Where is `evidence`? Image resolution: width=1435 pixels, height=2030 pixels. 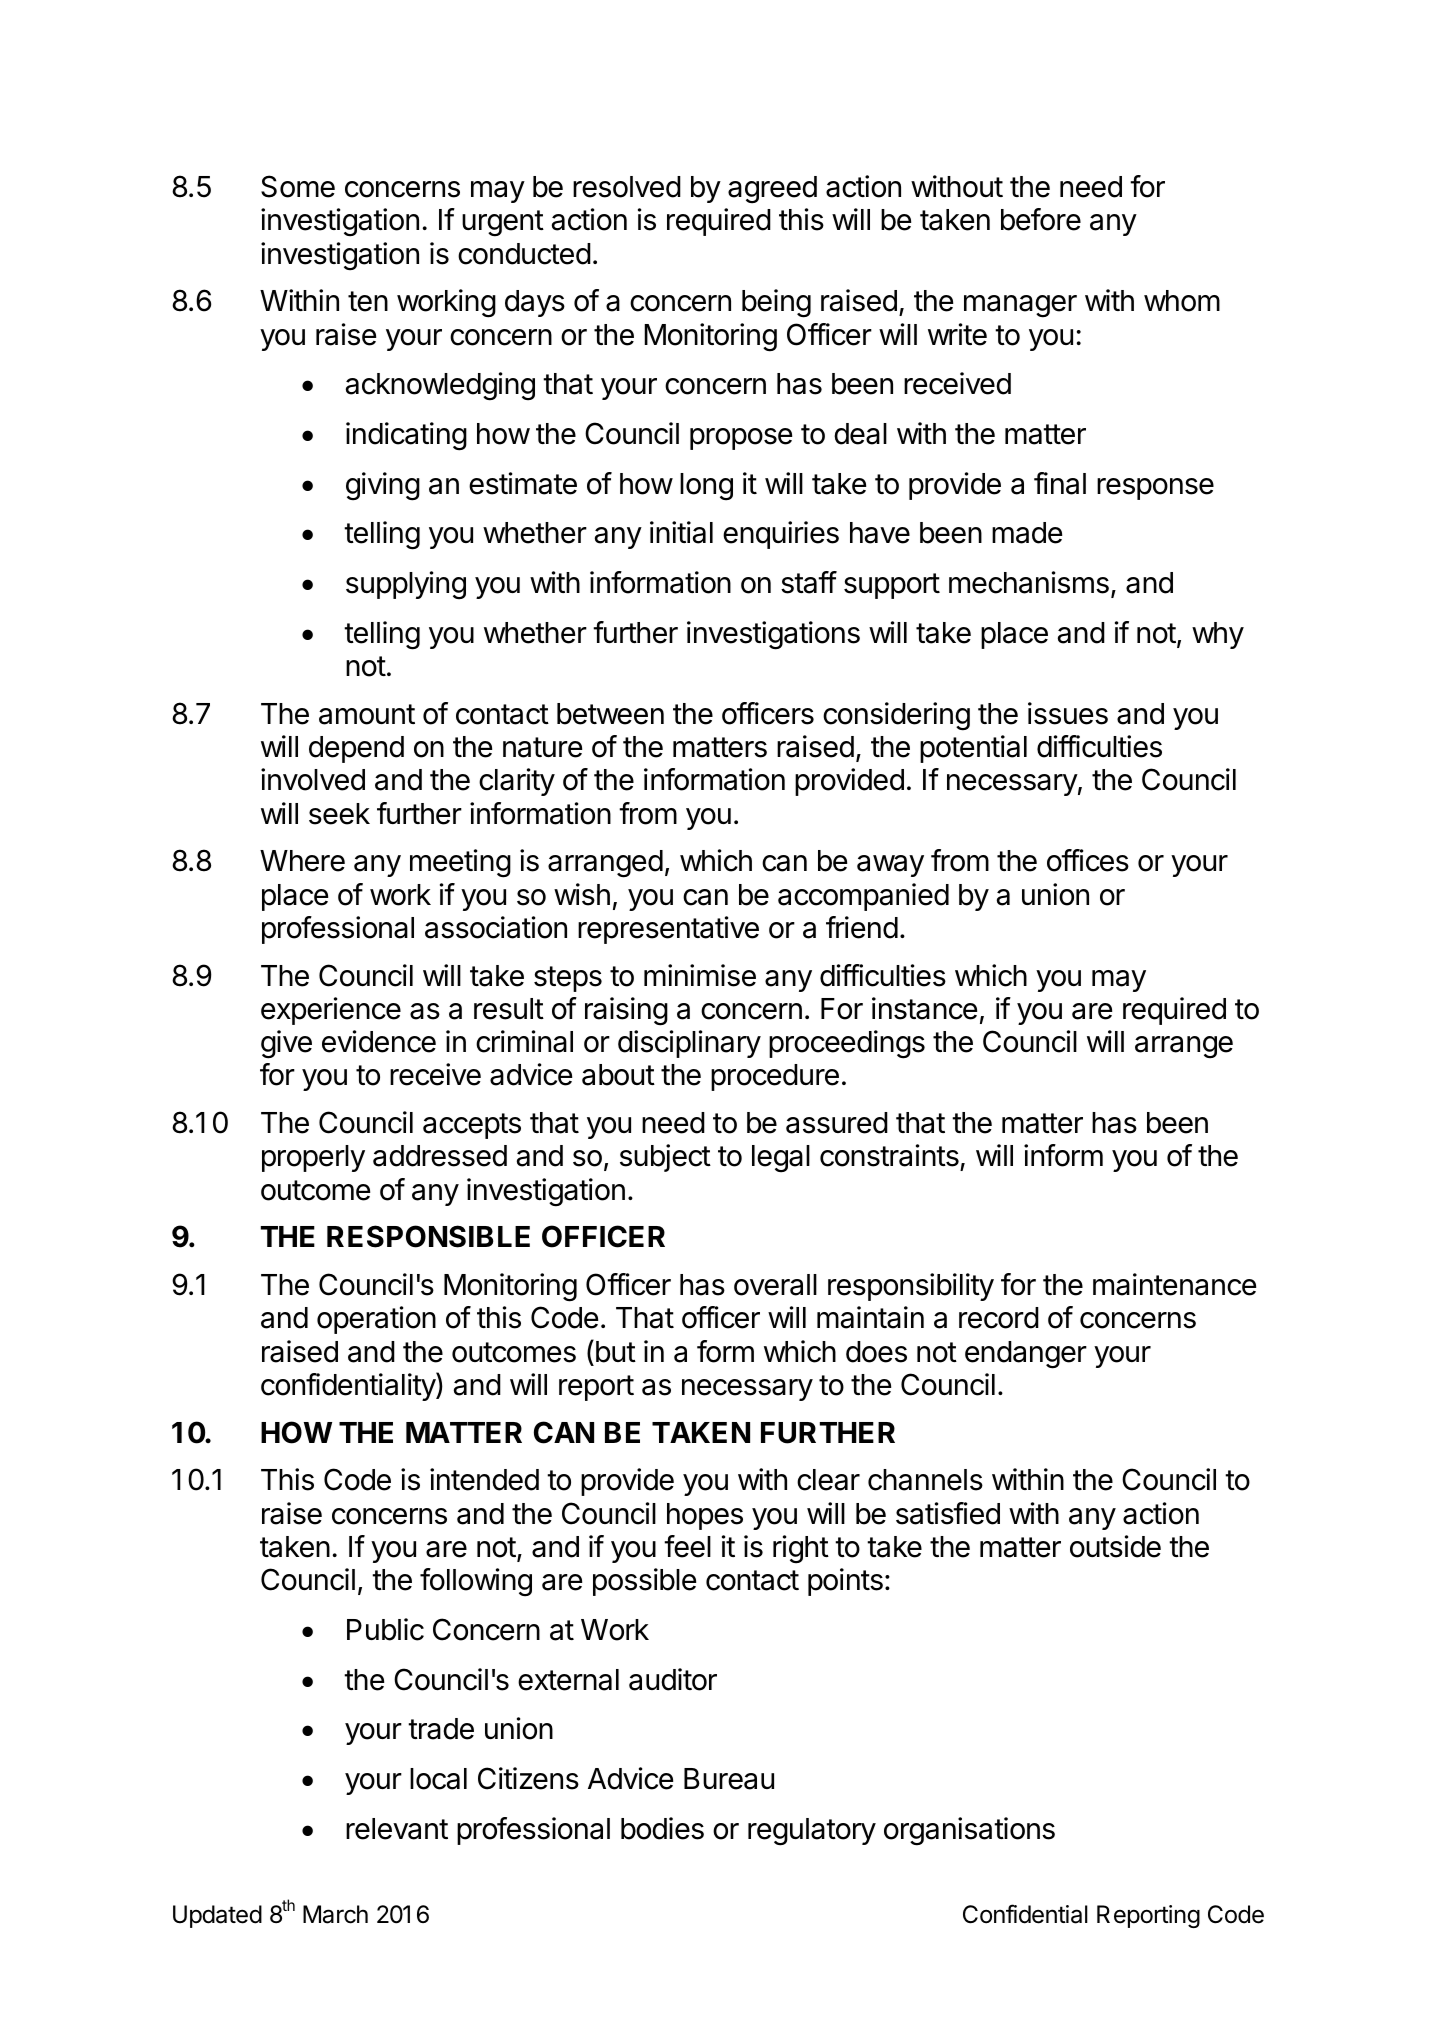 evidence is located at coordinates (379, 1041).
